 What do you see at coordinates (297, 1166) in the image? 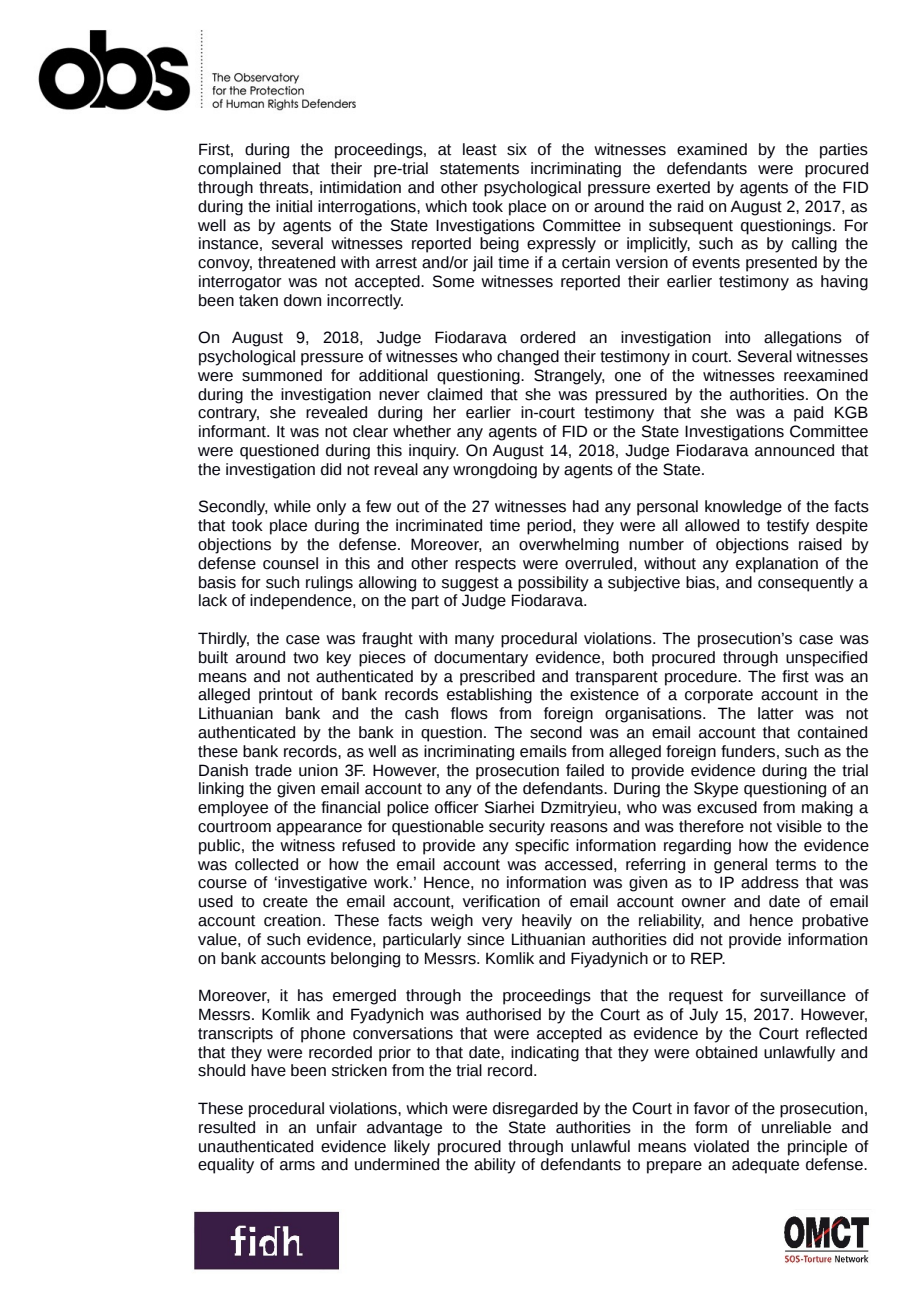
I see `arms` at bounding box center [297, 1166].
